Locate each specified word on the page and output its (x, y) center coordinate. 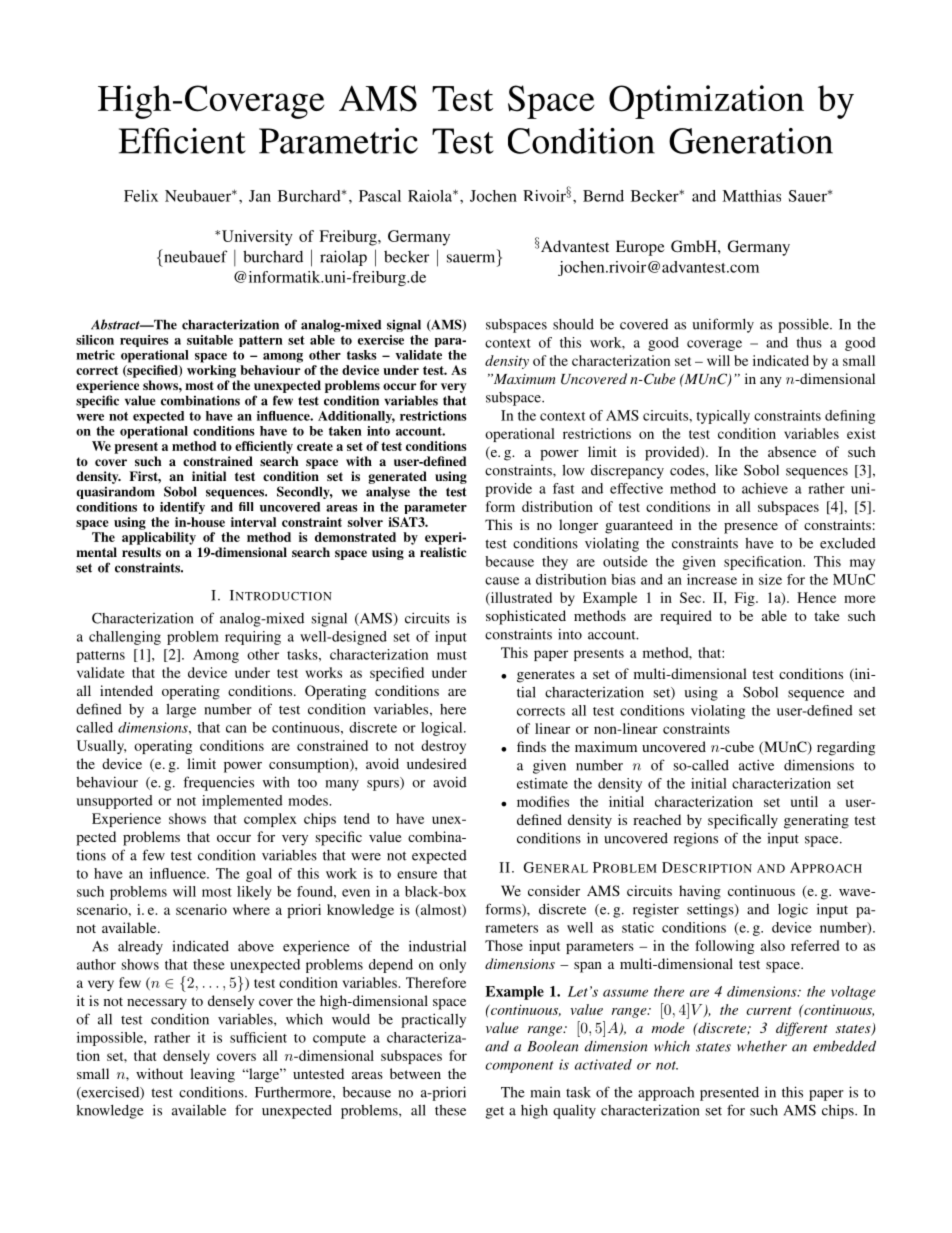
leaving (212, 1075)
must (452, 655)
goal (259, 875)
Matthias (751, 196)
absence (792, 451)
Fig (746, 599)
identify (182, 508)
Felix (141, 196)
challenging (125, 638)
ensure (417, 875)
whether (762, 1046)
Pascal (380, 196)
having (700, 892)
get (495, 1112)
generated (397, 477)
